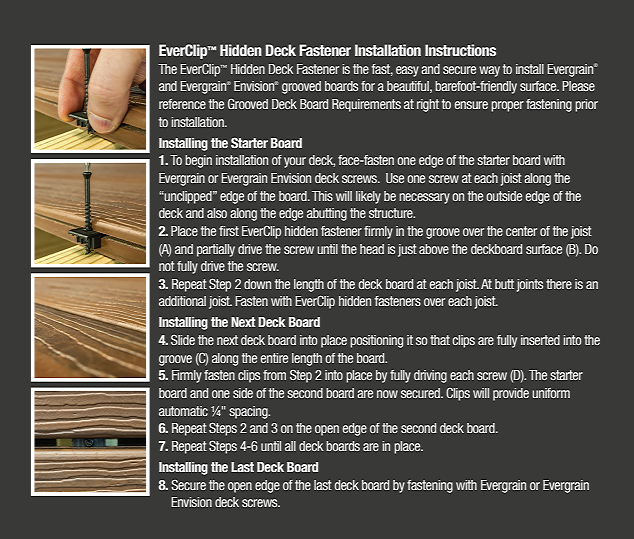  What do you see at coordinates (395, 178) in the screenshot?
I see `Use` at bounding box center [395, 178].
